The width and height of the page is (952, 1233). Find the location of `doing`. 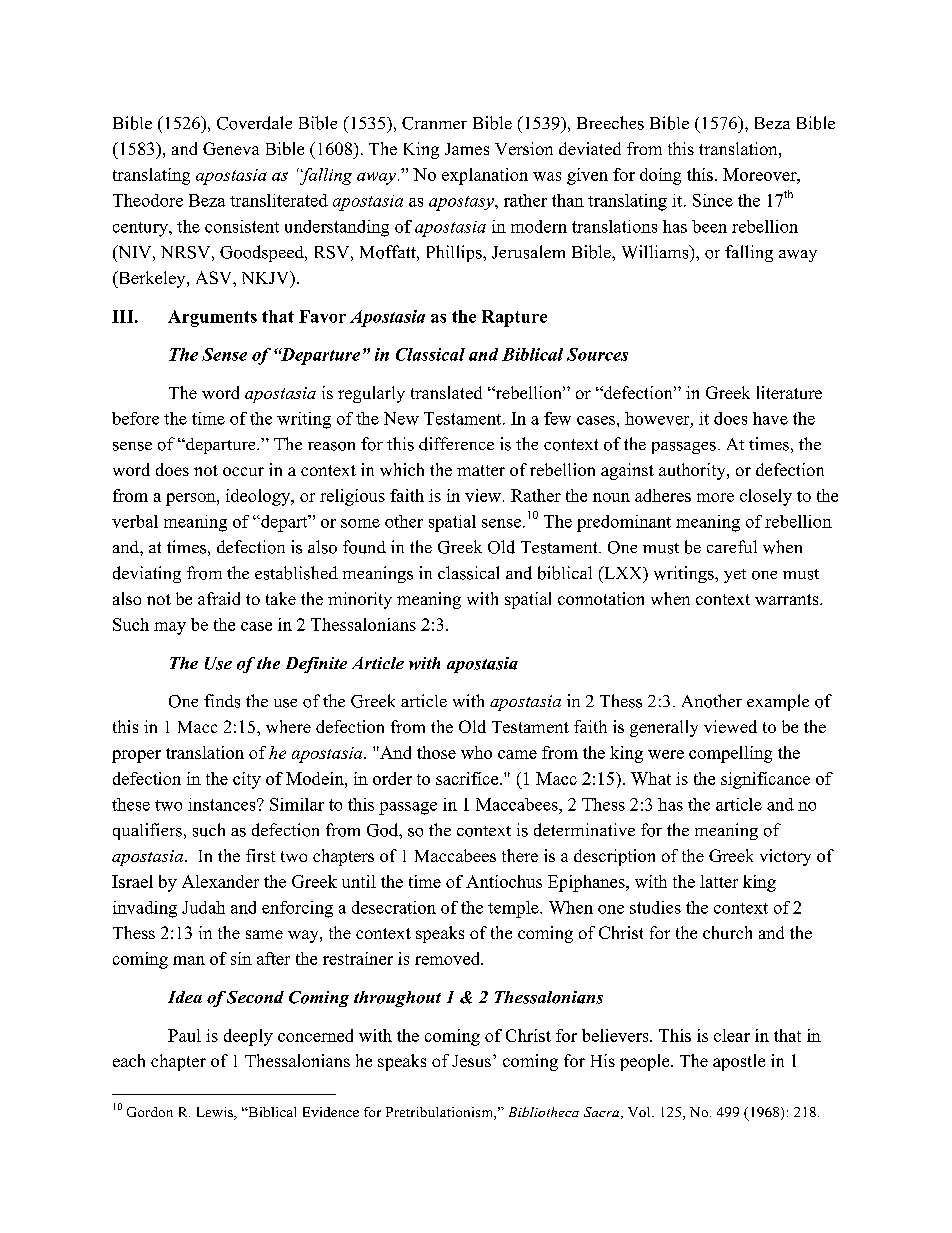

doing is located at coordinates (660, 176).
